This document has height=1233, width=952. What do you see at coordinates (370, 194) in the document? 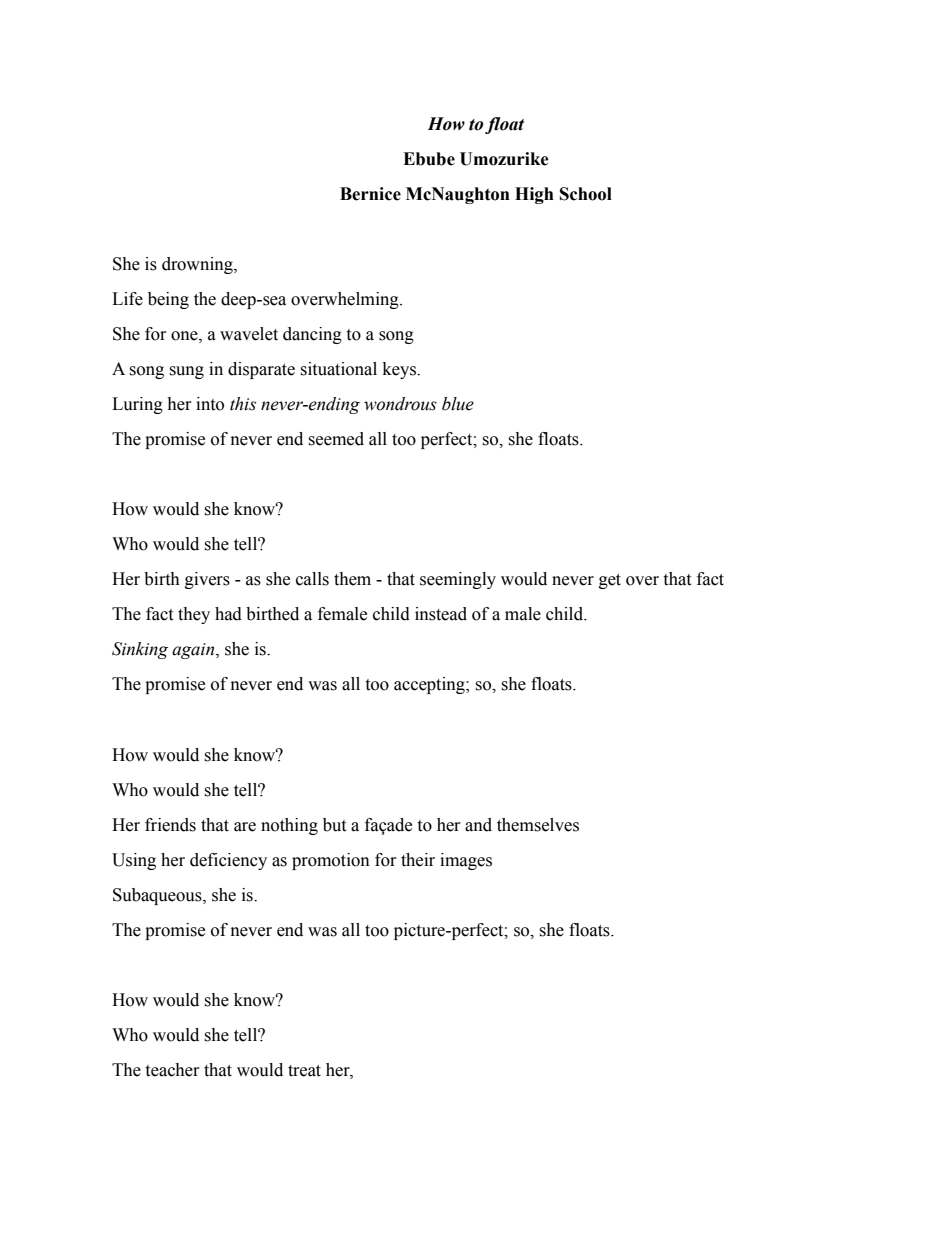
I see `Bernice` at bounding box center [370, 194].
